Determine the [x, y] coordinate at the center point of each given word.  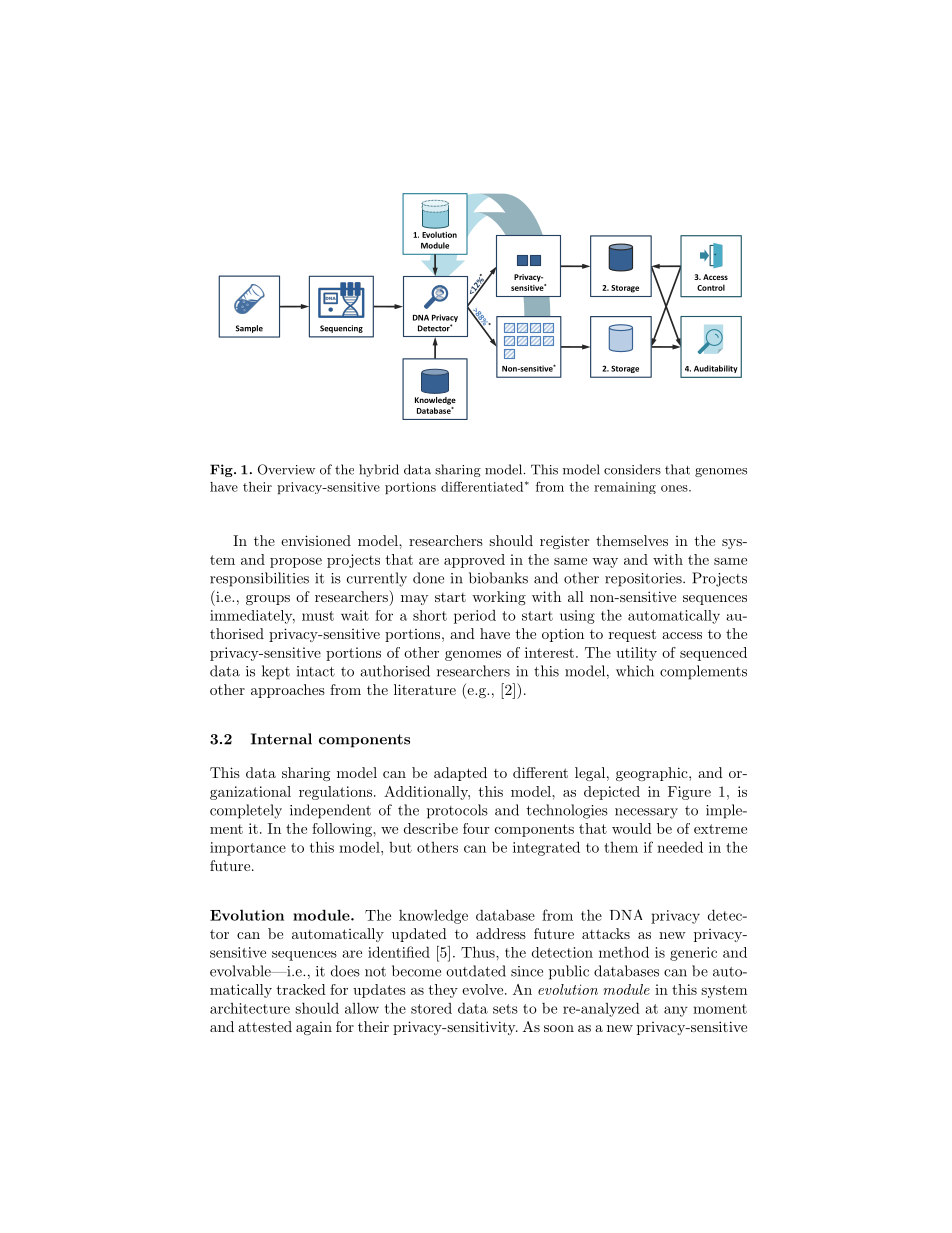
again [314, 1028]
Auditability [715, 369]
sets [505, 1009]
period [475, 617]
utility [636, 654]
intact [316, 671]
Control [711, 287]
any [676, 1011]
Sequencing [341, 329]
